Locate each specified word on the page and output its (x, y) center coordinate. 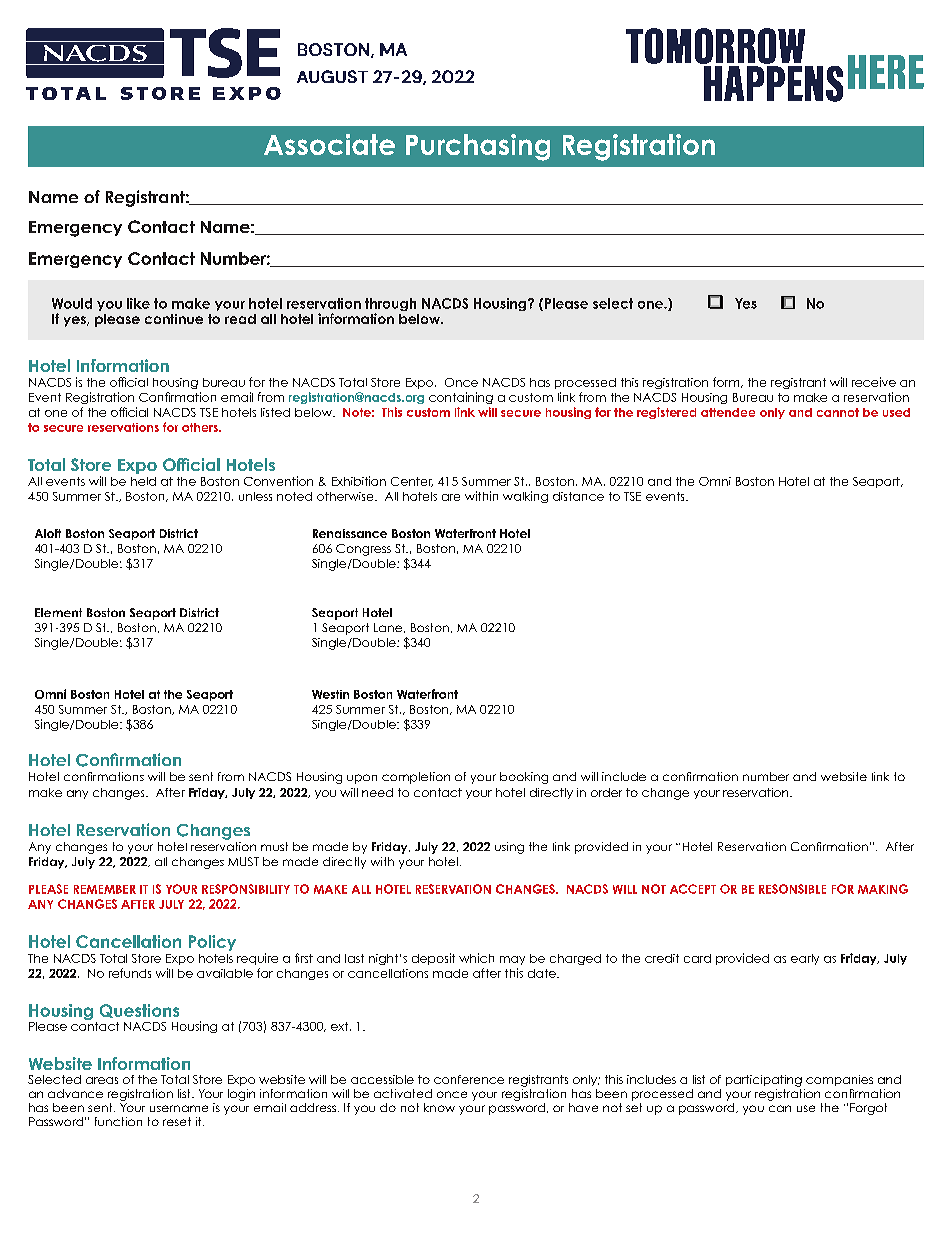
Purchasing (478, 147)
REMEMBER (105, 889)
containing (461, 398)
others (201, 427)
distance (578, 496)
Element (58, 612)
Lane (389, 628)
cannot (838, 412)
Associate (329, 144)
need (377, 792)
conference (469, 1079)
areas (102, 1080)
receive (874, 382)
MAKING (883, 889)
